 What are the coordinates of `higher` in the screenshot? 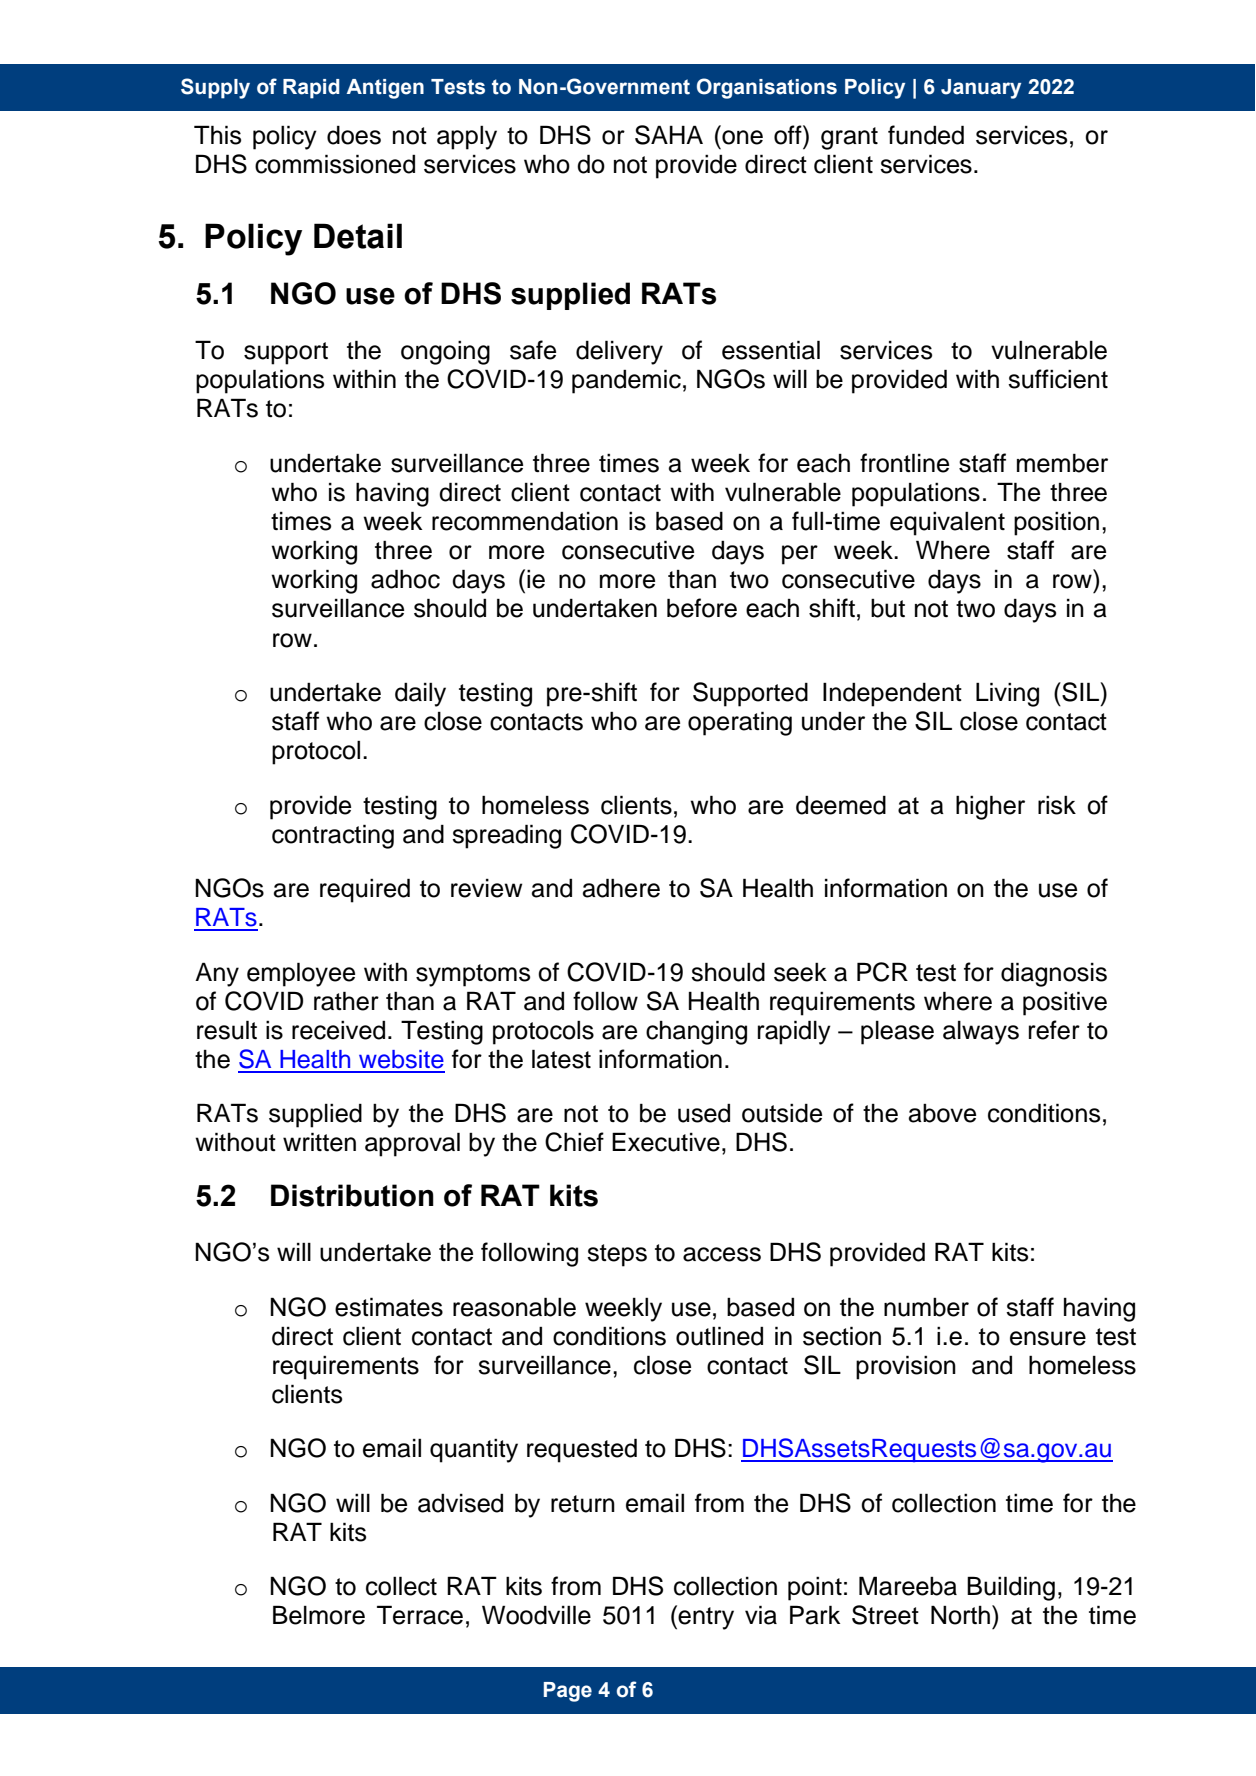 It's located at (990, 807).
